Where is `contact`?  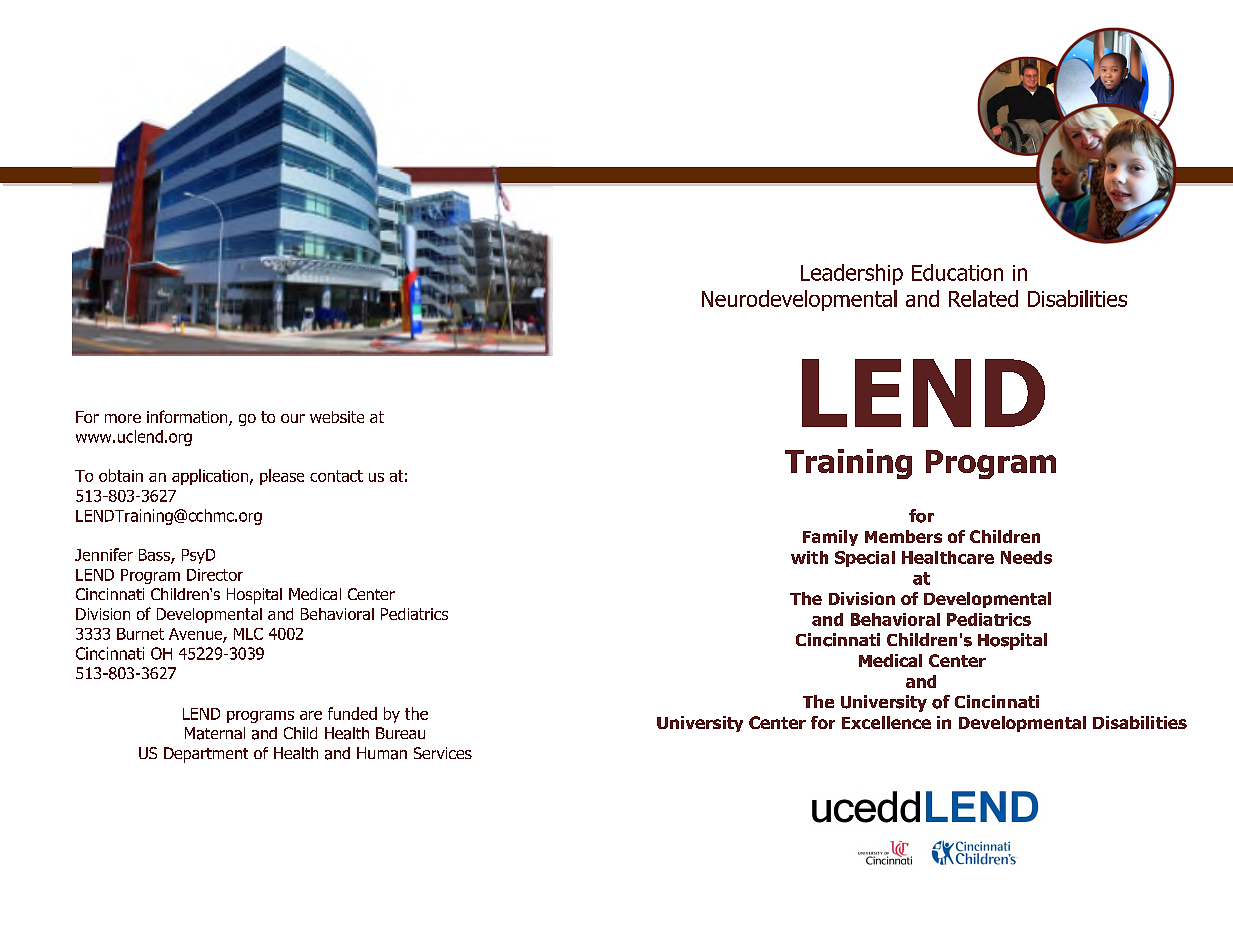 contact is located at coordinates (336, 476).
